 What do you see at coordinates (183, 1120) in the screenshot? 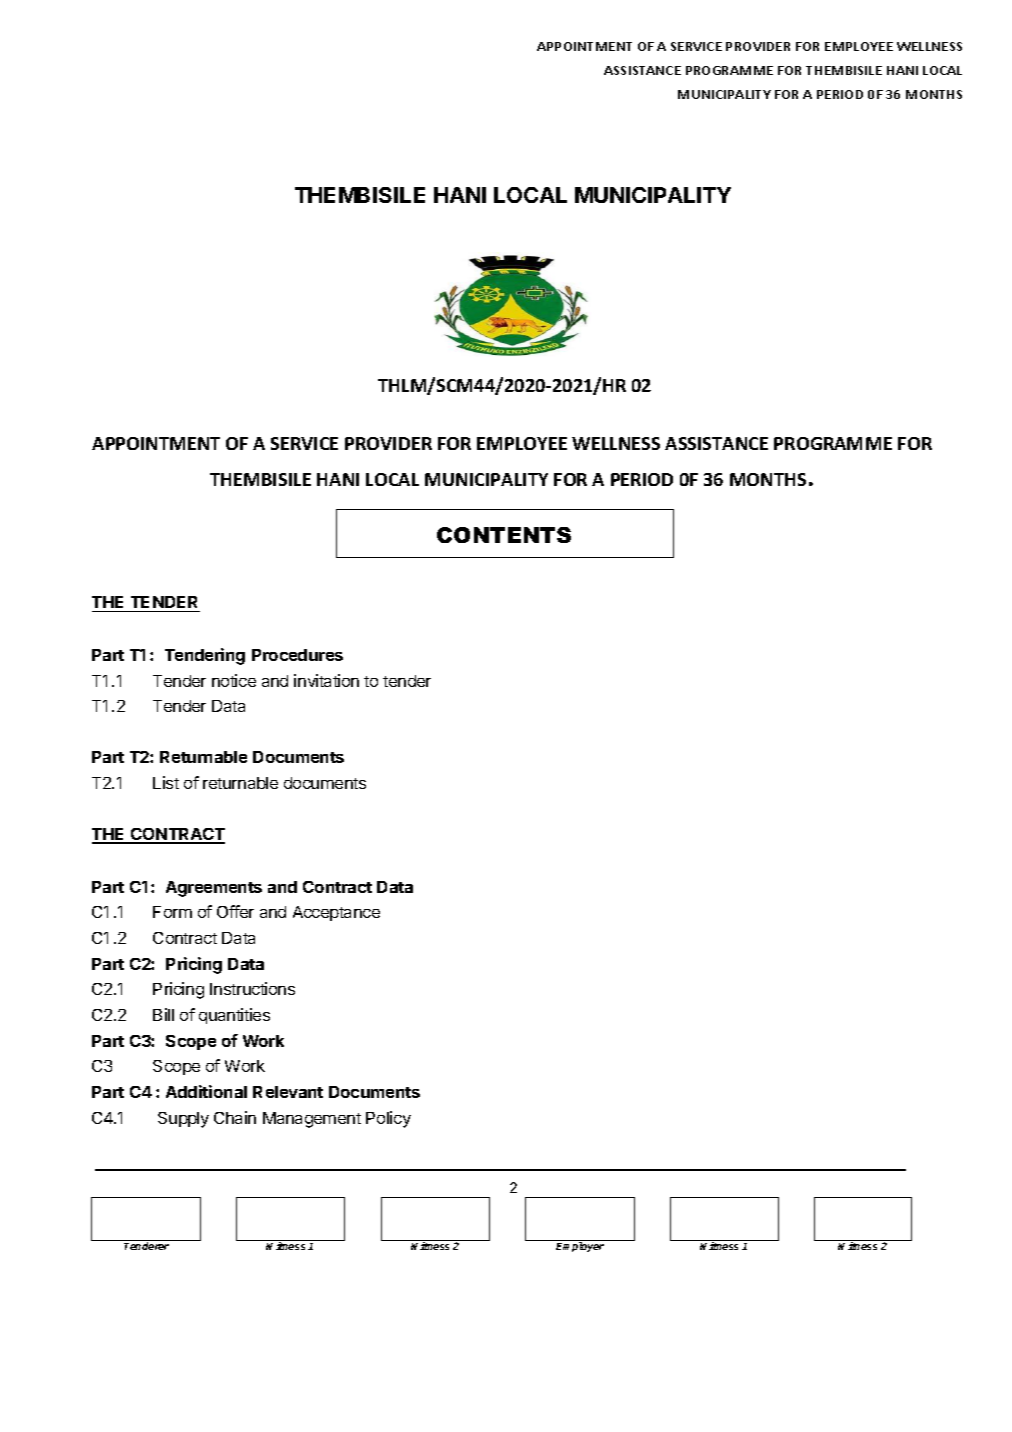
I see `Supply` at bounding box center [183, 1120].
